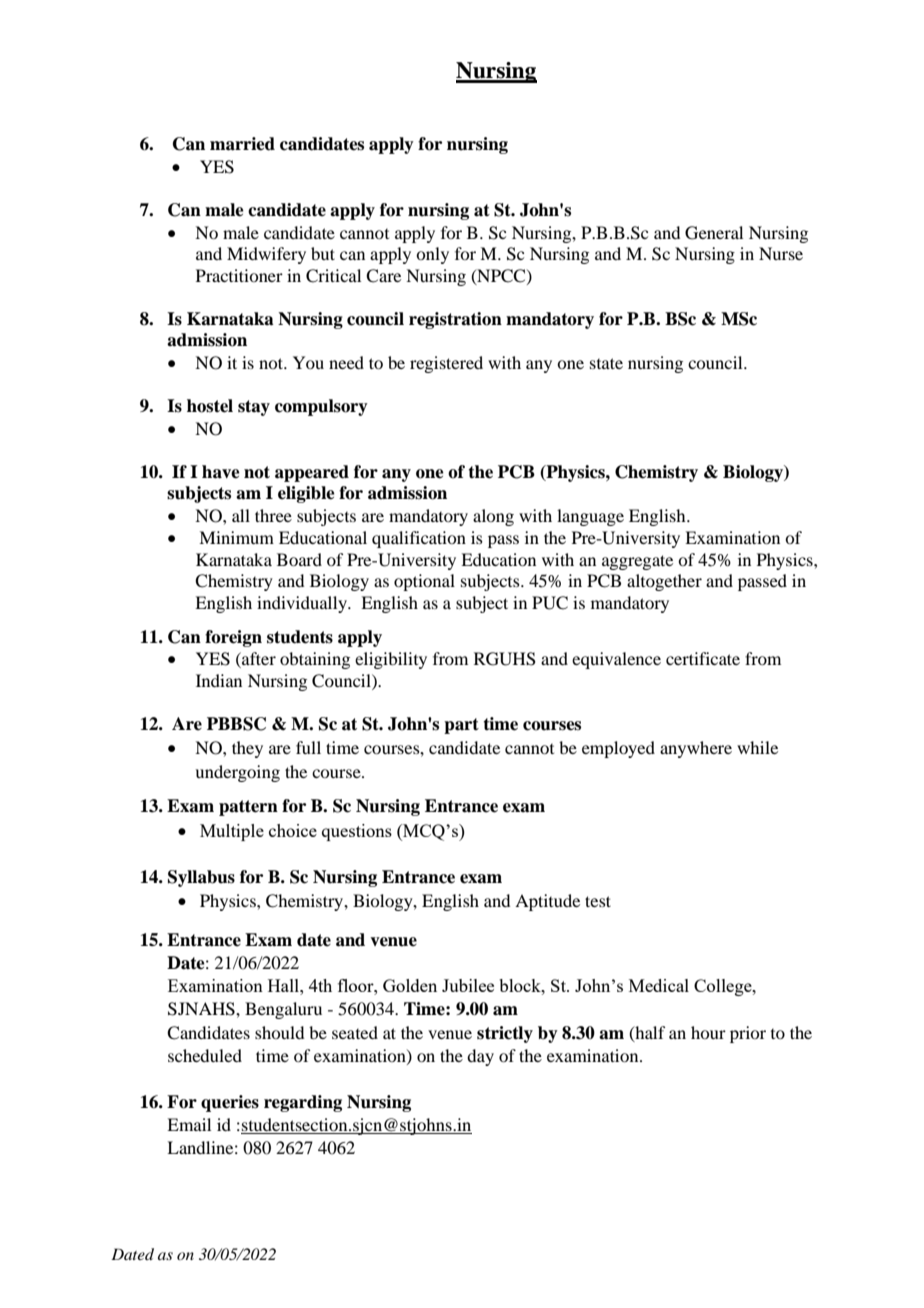  What do you see at coordinates (232, 832) in the page?
I see `Multiple` at bounding box center [232, 832].
